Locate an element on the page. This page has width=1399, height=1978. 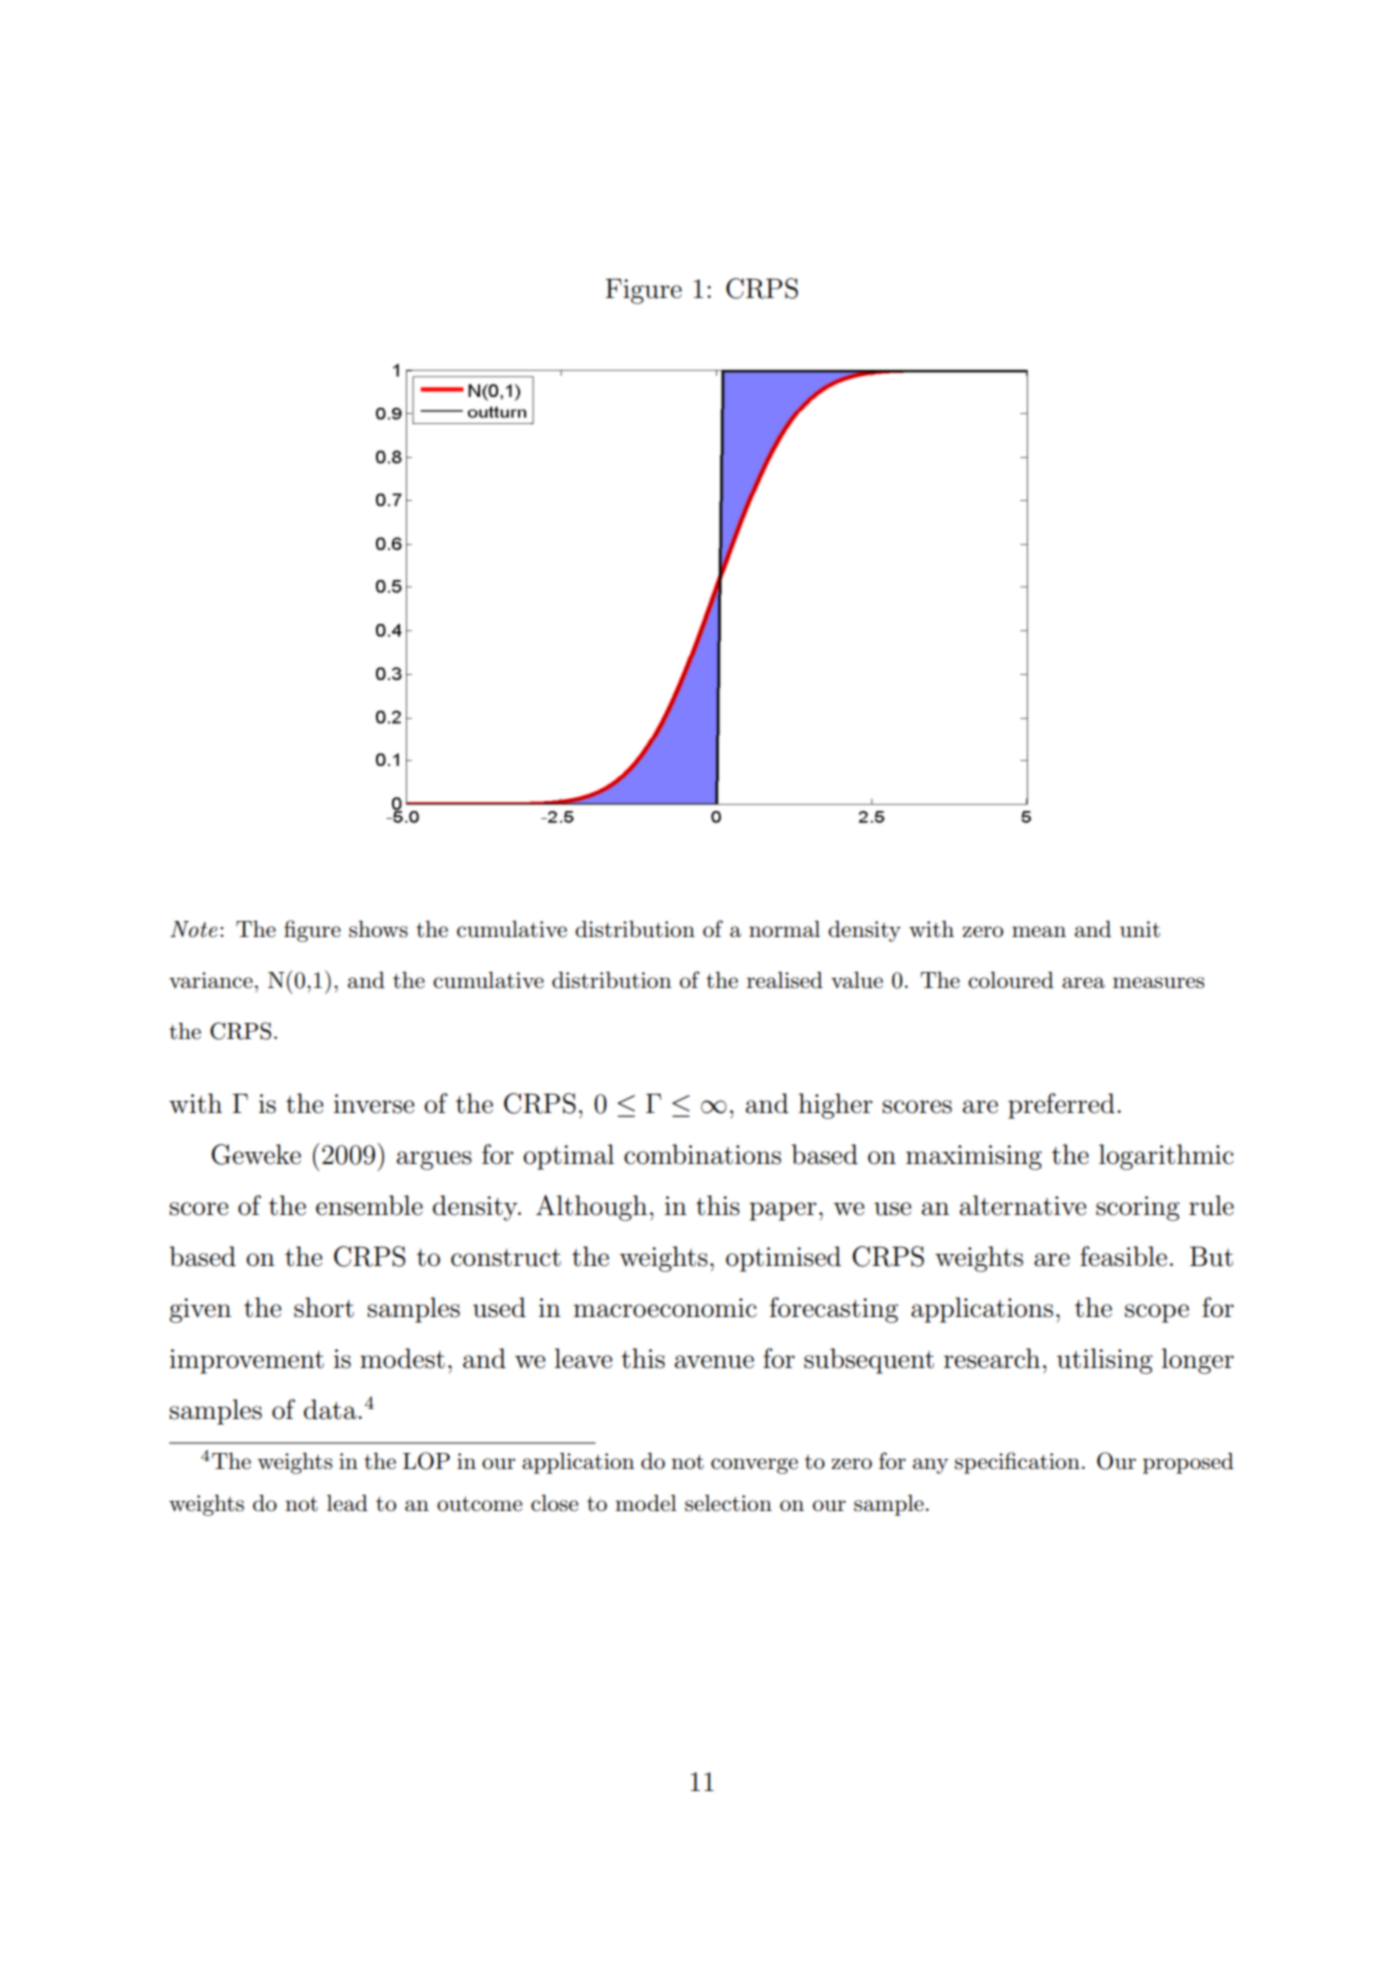
selection is located at coordinates (728, 1503).
